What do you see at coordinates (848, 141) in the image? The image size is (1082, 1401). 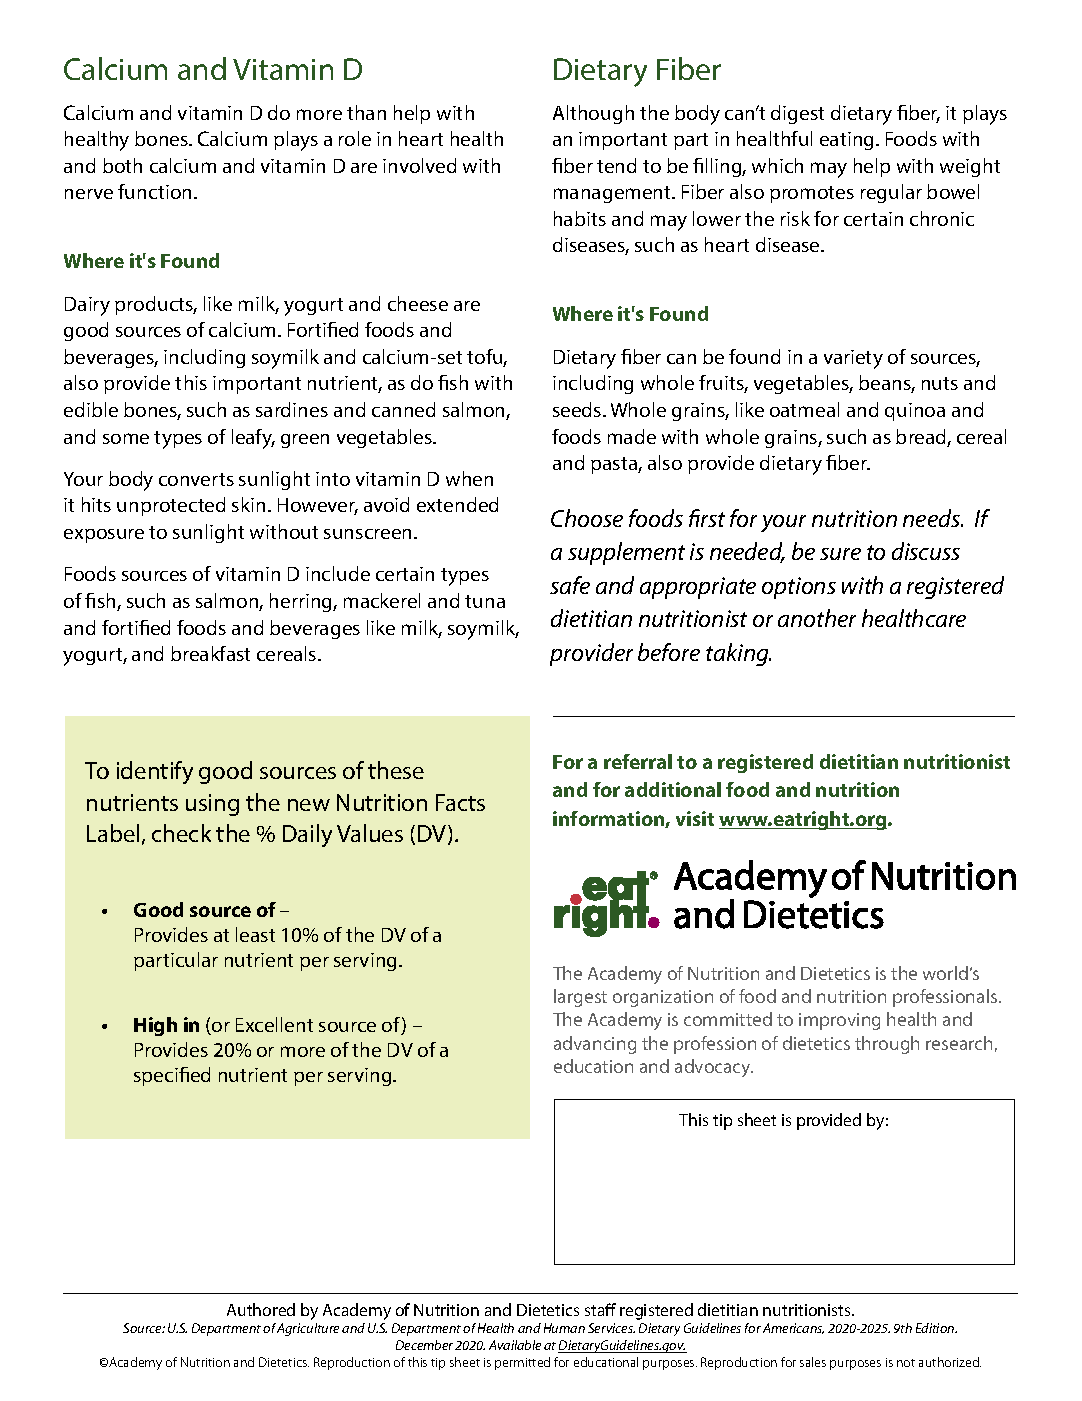 I see `eating` at bounding box center [848, 141].
